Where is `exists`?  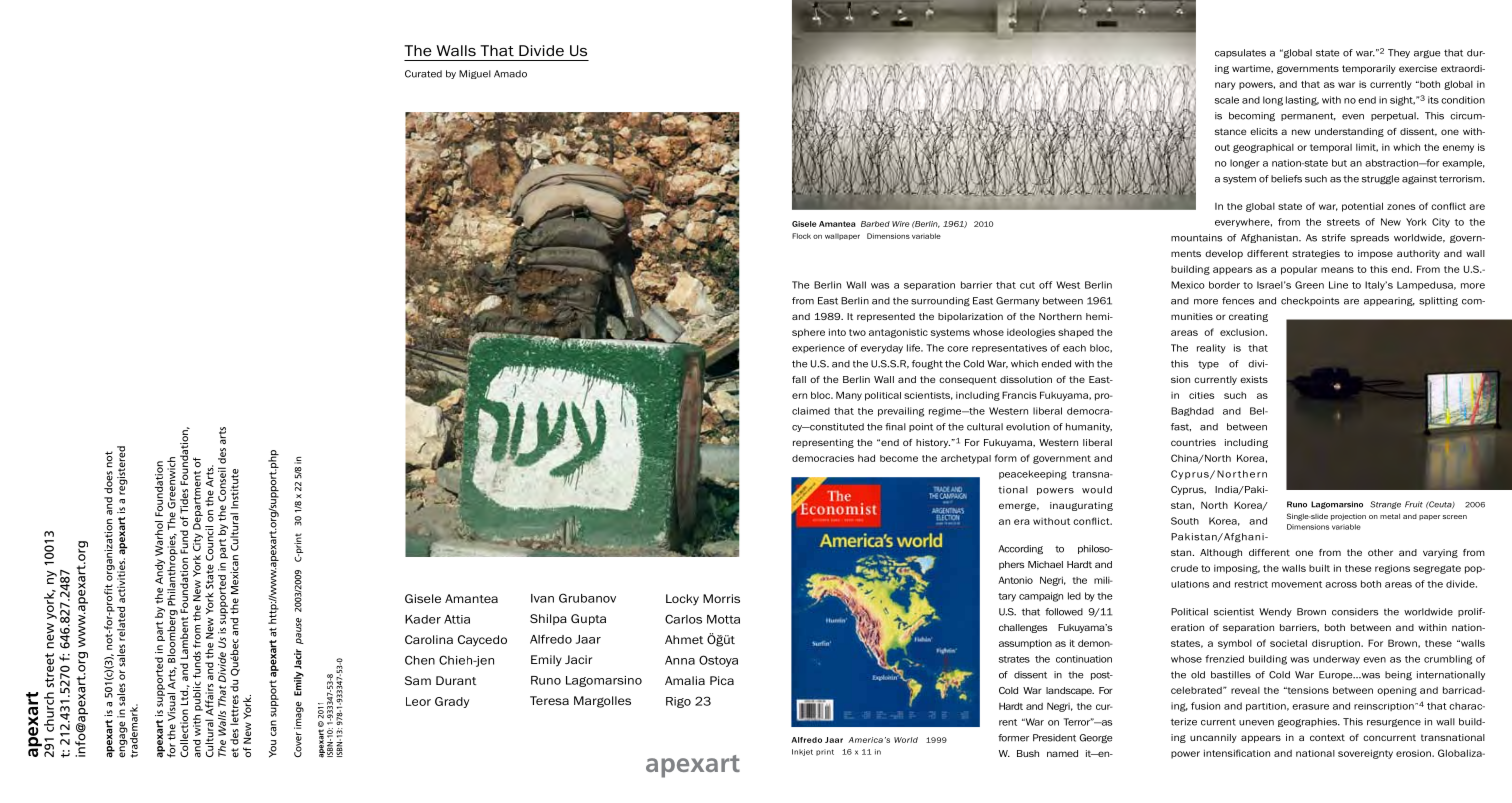
exists is located at coordinates (1254, 379).
